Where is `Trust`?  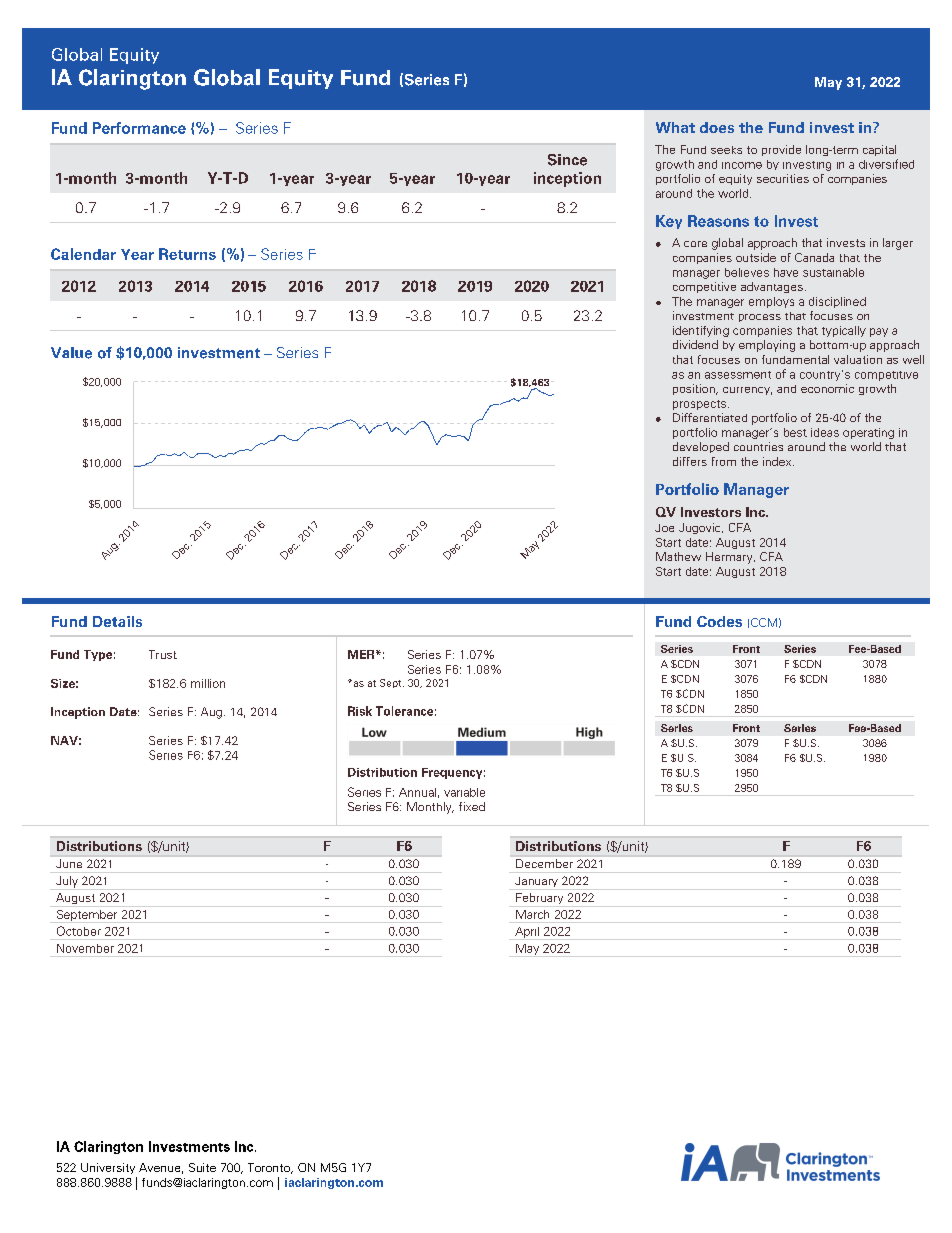
Trust is located at coordinates (163, 654).
